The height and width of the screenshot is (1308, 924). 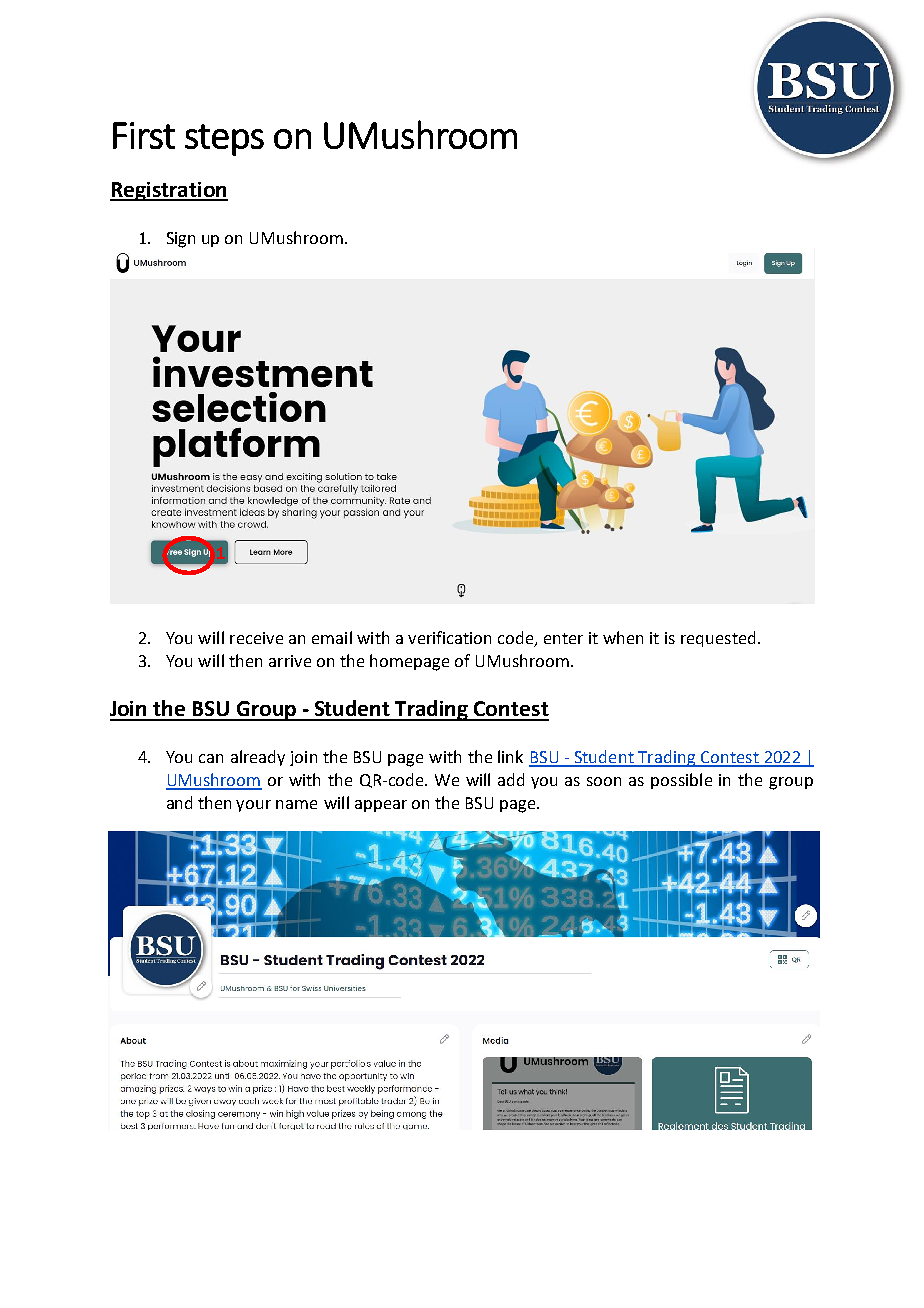 What do you see at coordinates (169, 191) in the screenshot?
I see `Registration` at bounding box center [169, 191].
